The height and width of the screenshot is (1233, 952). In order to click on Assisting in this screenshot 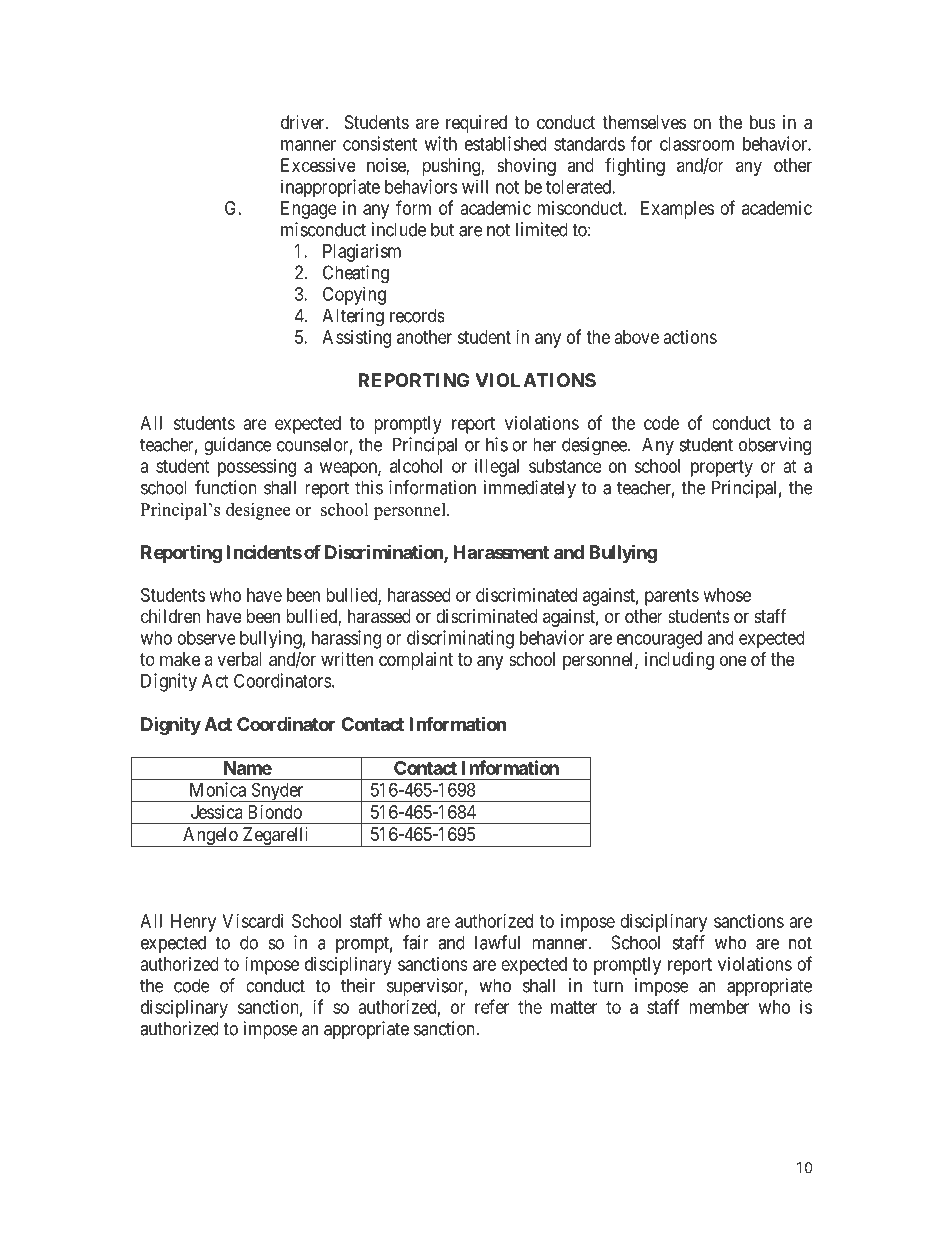, I will do `click(356, 339)`.
